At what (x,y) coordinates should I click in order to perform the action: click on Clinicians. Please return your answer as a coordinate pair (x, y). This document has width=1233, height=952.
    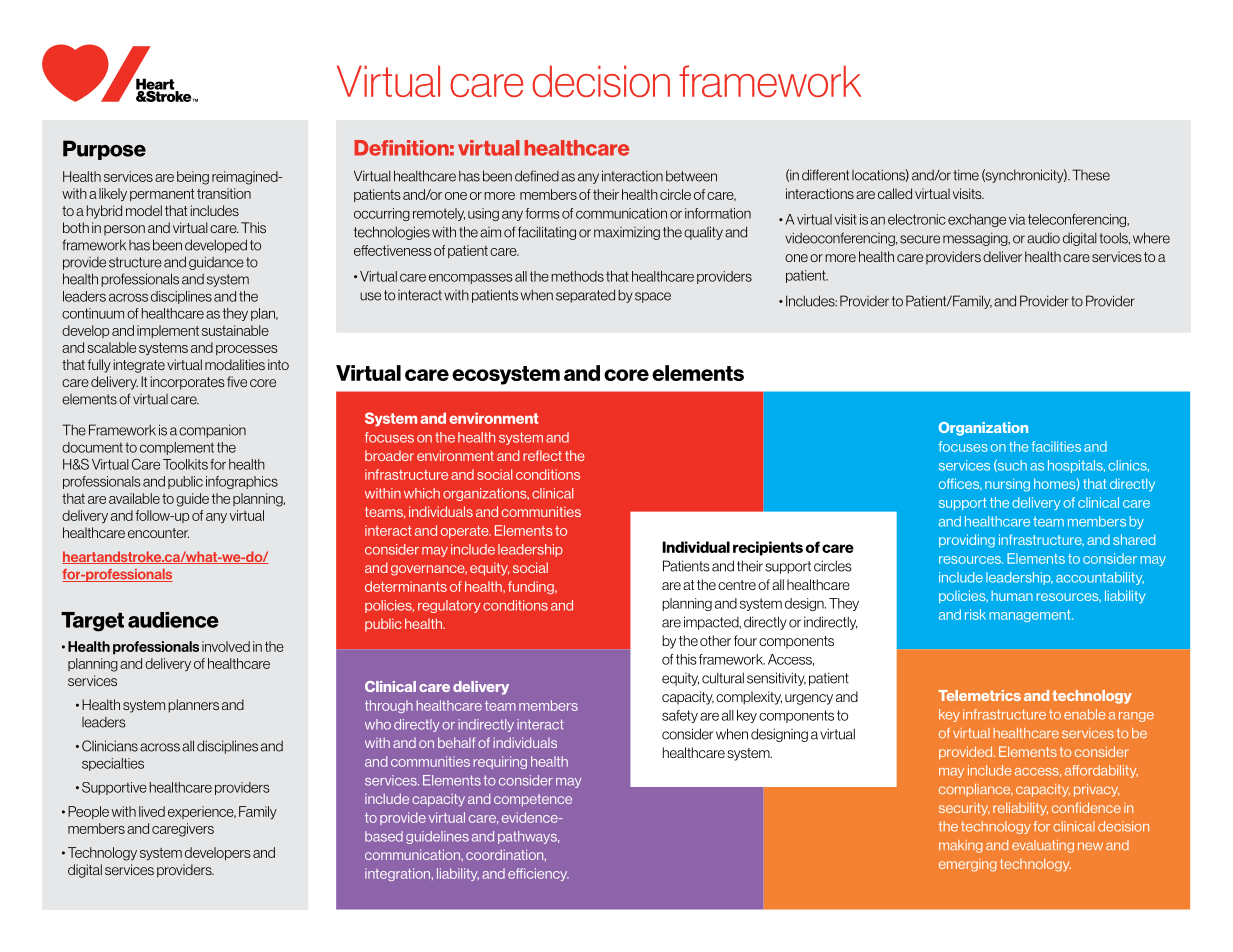
    Looking at the image, I should click on (110, 746).
